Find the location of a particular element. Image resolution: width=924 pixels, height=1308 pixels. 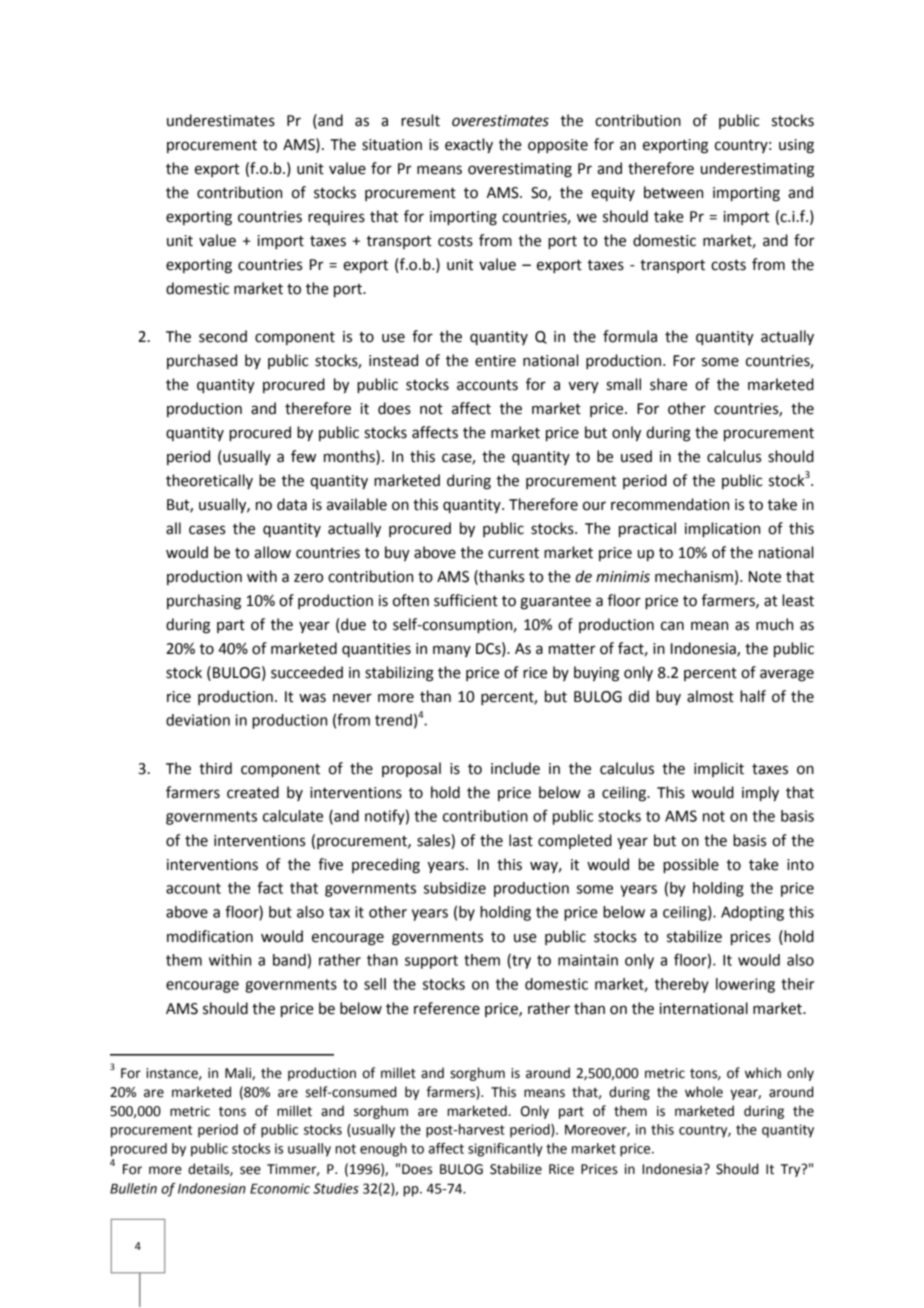

theoretically is located at coordinates (209, 481).
